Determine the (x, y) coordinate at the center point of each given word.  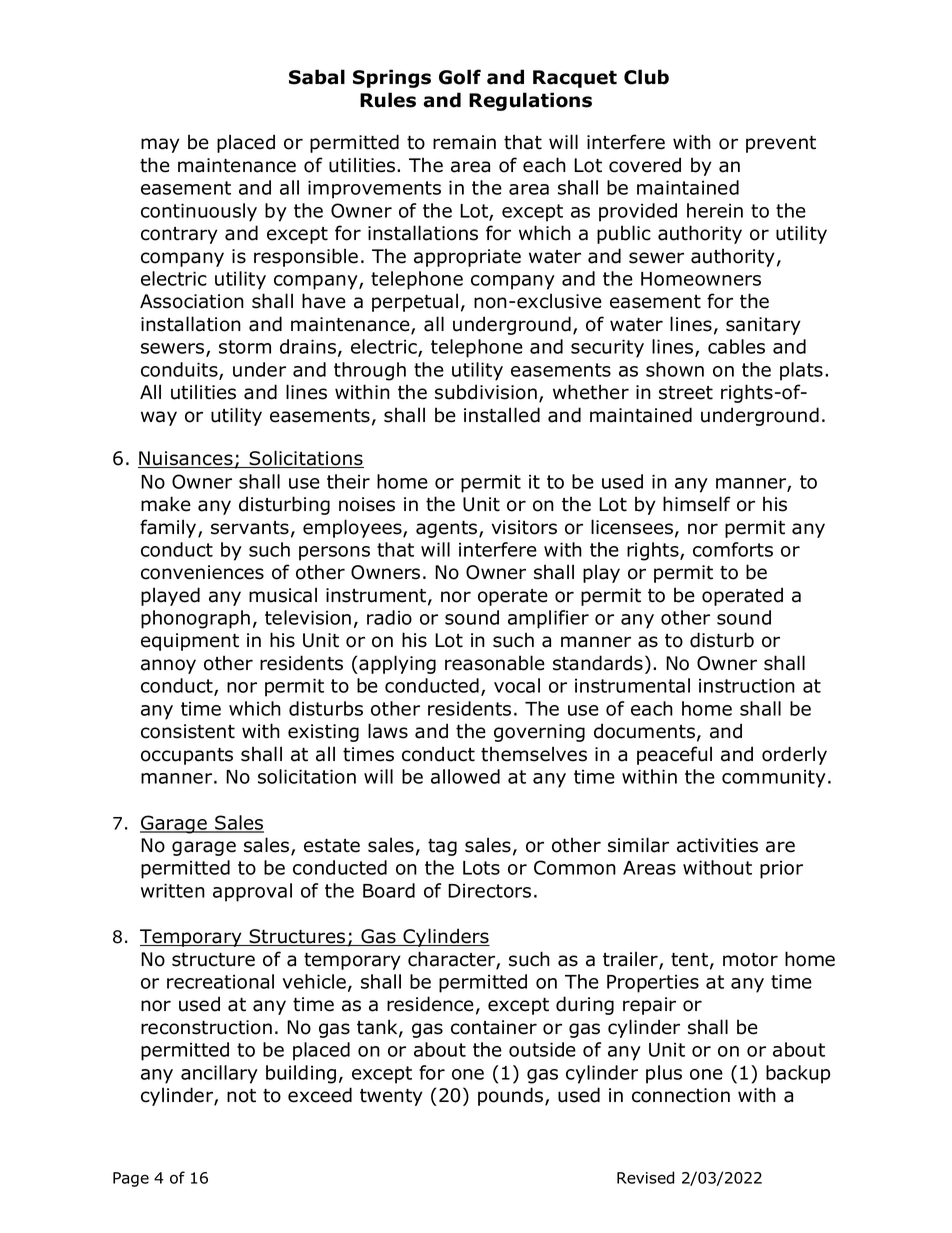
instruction (747, 685)
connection (681, 1095)
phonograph (195, 619)
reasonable (495, 663)
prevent (781, 144)
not (241, 1096)
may (160, 145)
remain (464, 142)
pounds (512, 1096)
